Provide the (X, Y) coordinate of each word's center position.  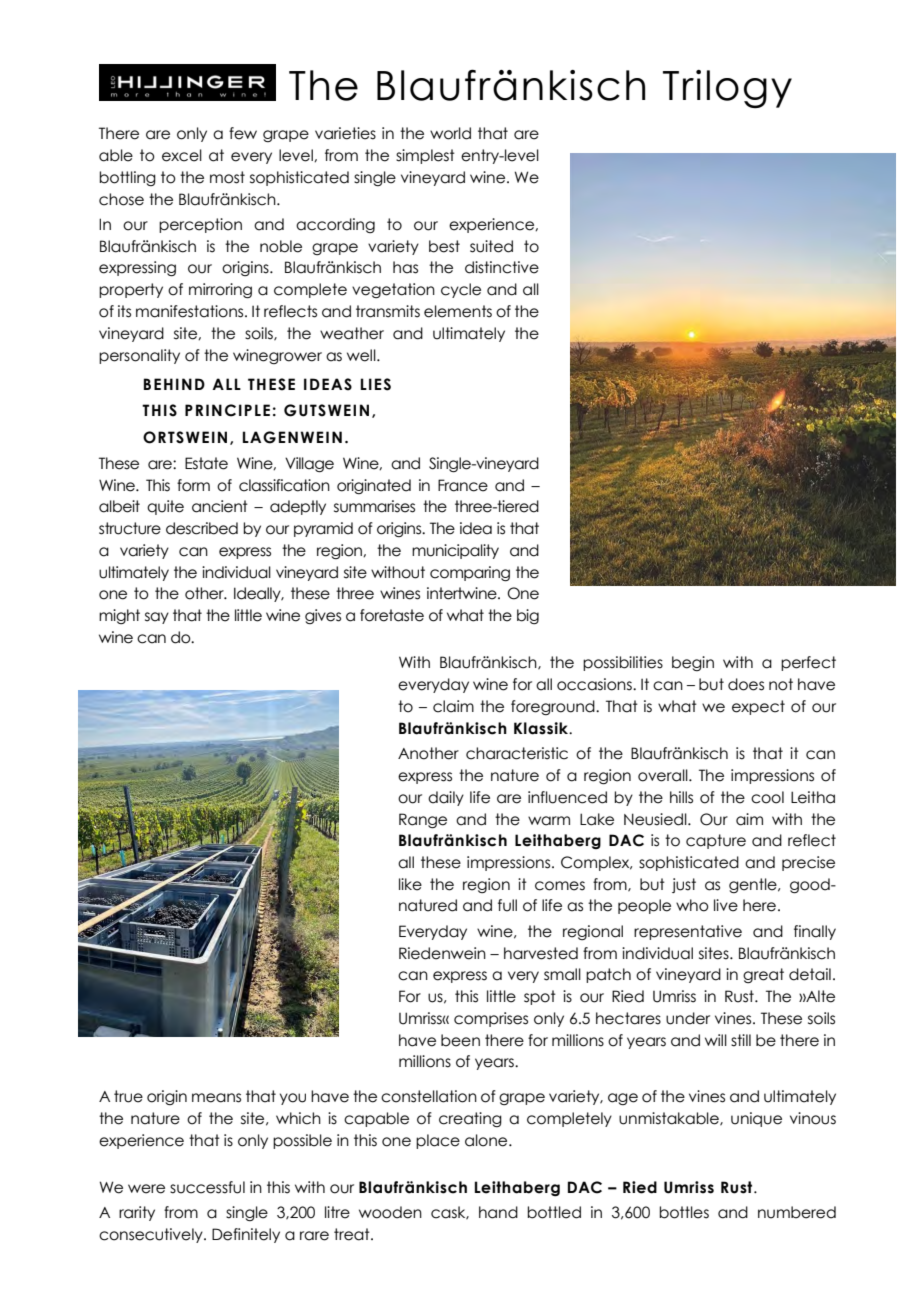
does (746, 684)
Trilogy (727, 89)
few (243, 133)
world (450, 133)
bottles (684, 1212)
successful (207, 1187)
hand (498, 1212)
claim (453, 706)
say (157, 618)
